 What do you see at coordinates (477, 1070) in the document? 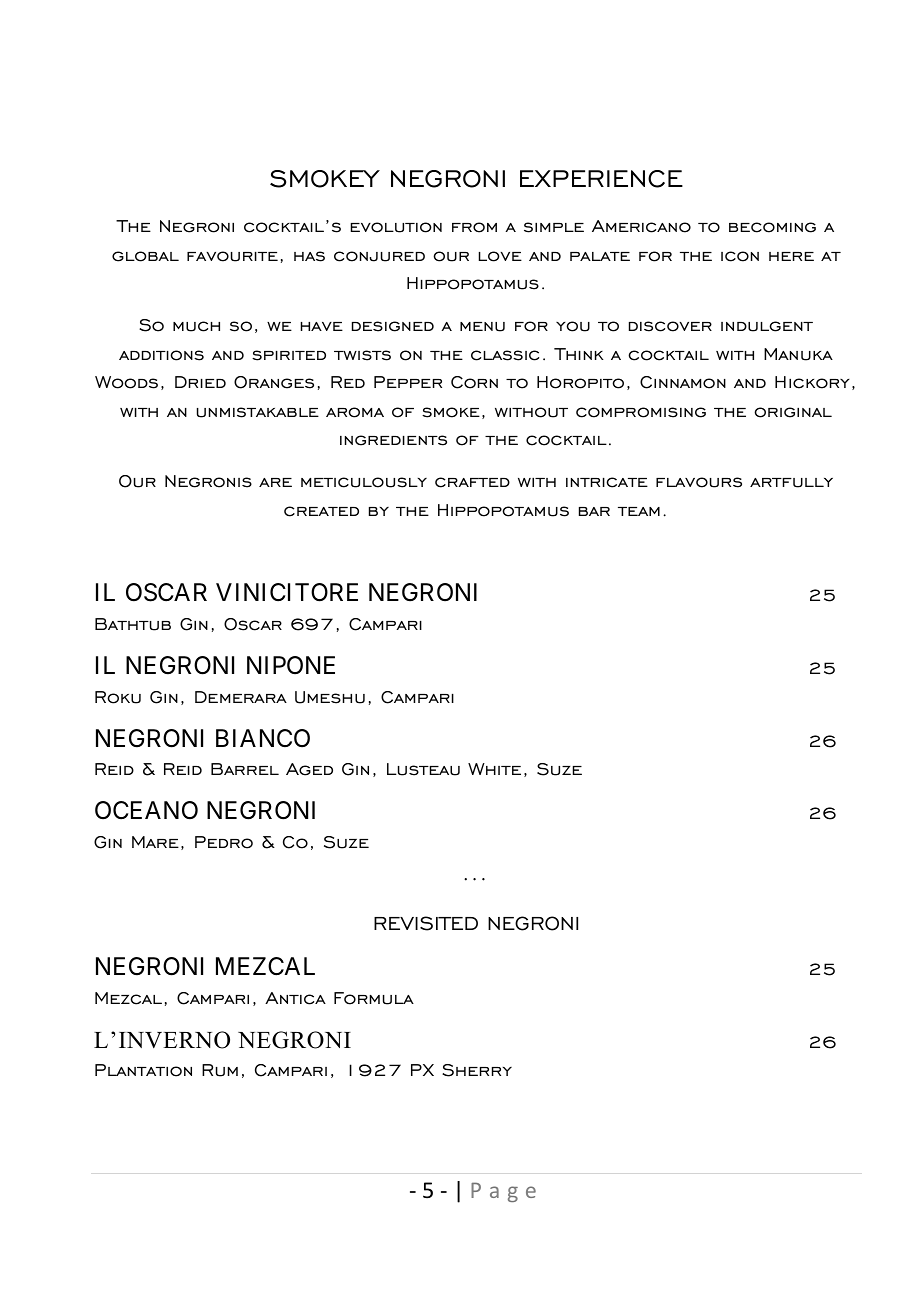
I see `Sherry` at bounding box center [477, 1070].
